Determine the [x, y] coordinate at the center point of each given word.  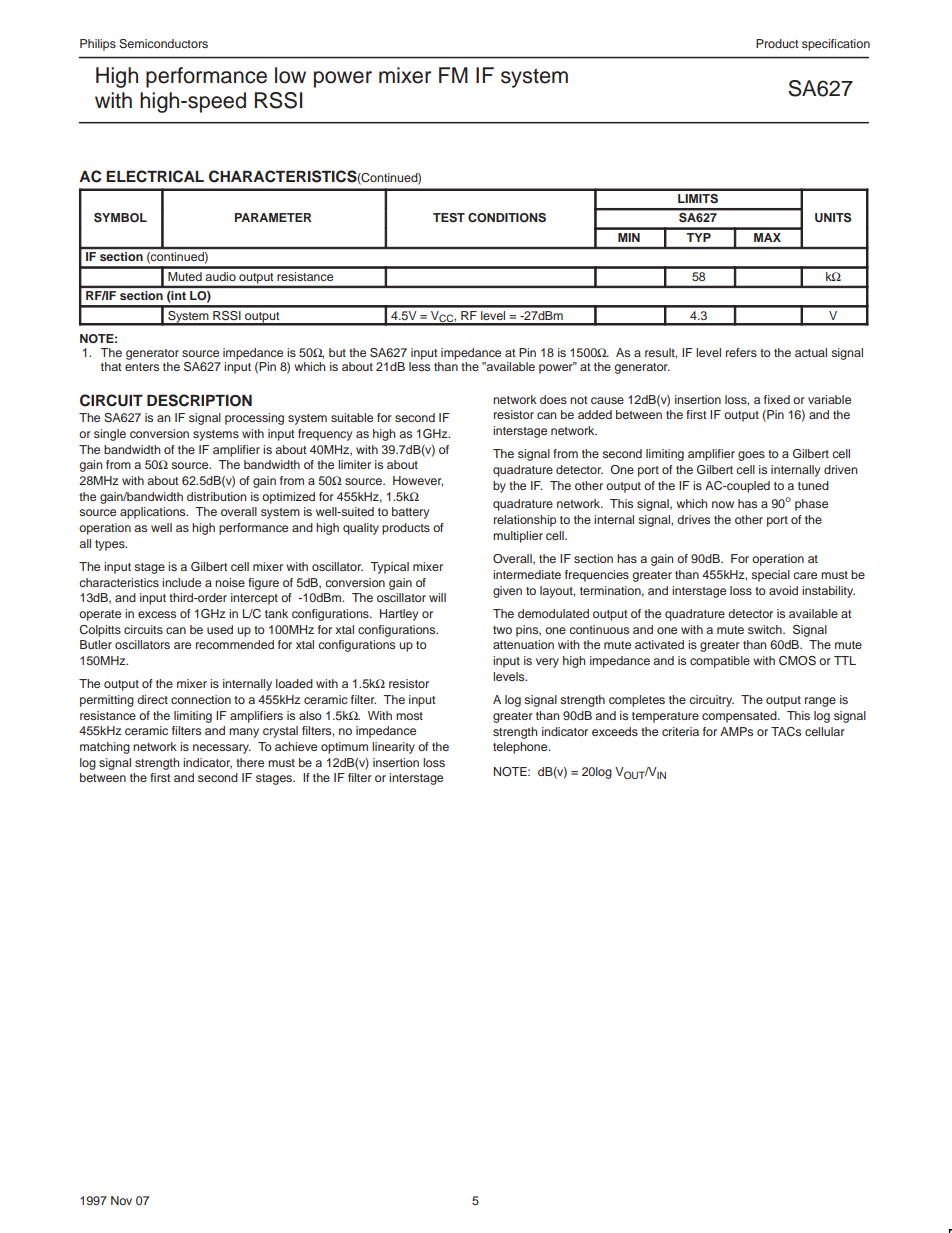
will [437, 597]
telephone [521, 748]
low [290, 75]
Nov [121, 1200]
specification [836, 45]
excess [157, 614]
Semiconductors [163, 44]
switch [766, 629]
